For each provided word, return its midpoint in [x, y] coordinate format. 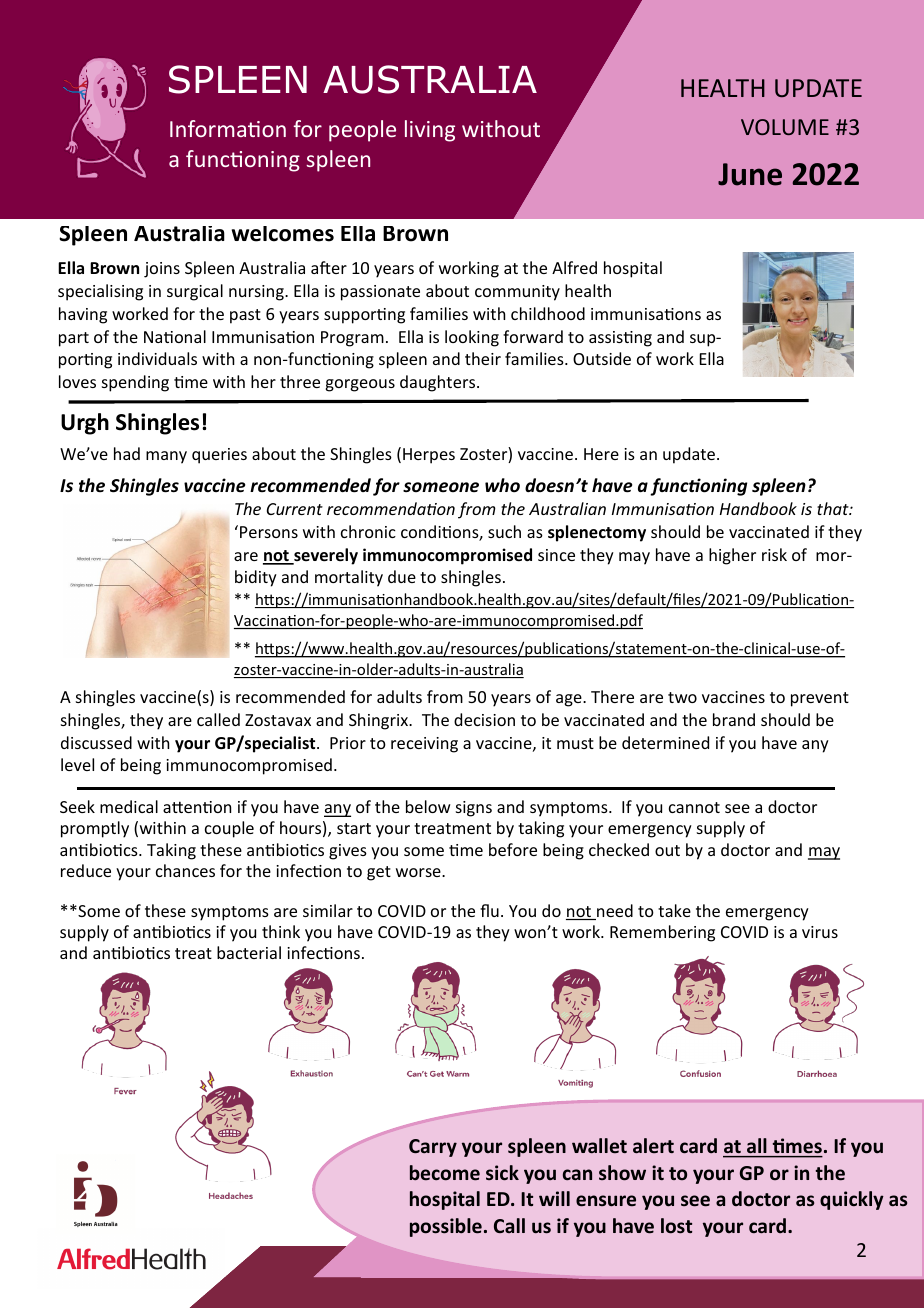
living [430, 131]
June [750, 174]
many [166, 457]
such [504, 531]
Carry [433, 1148]
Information [228, 128]
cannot [694, 807]
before [513, 849]
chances [185, 870]
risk [774, 554]
